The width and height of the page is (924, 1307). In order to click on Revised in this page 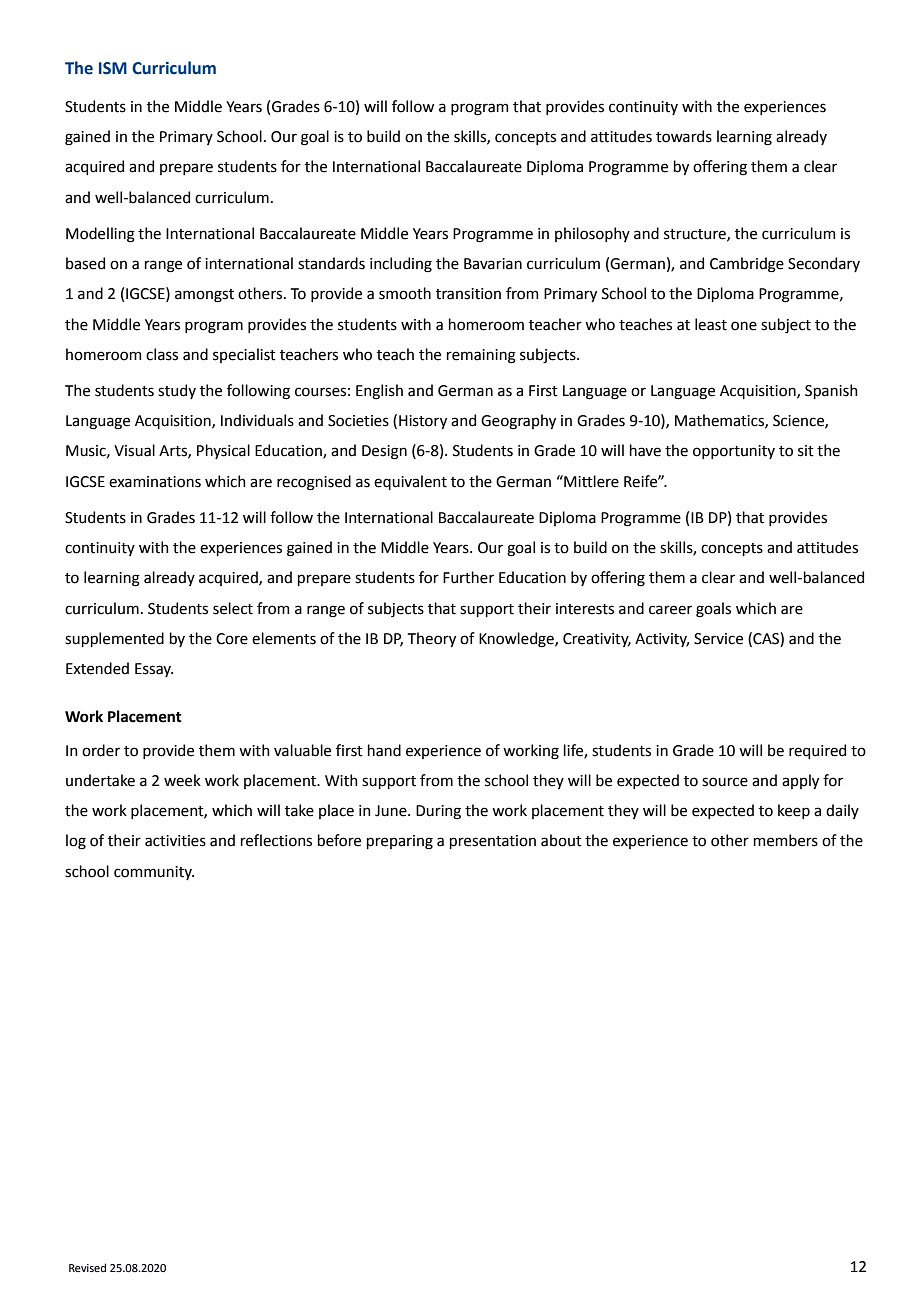, I will do `click(87, 1267)`.
